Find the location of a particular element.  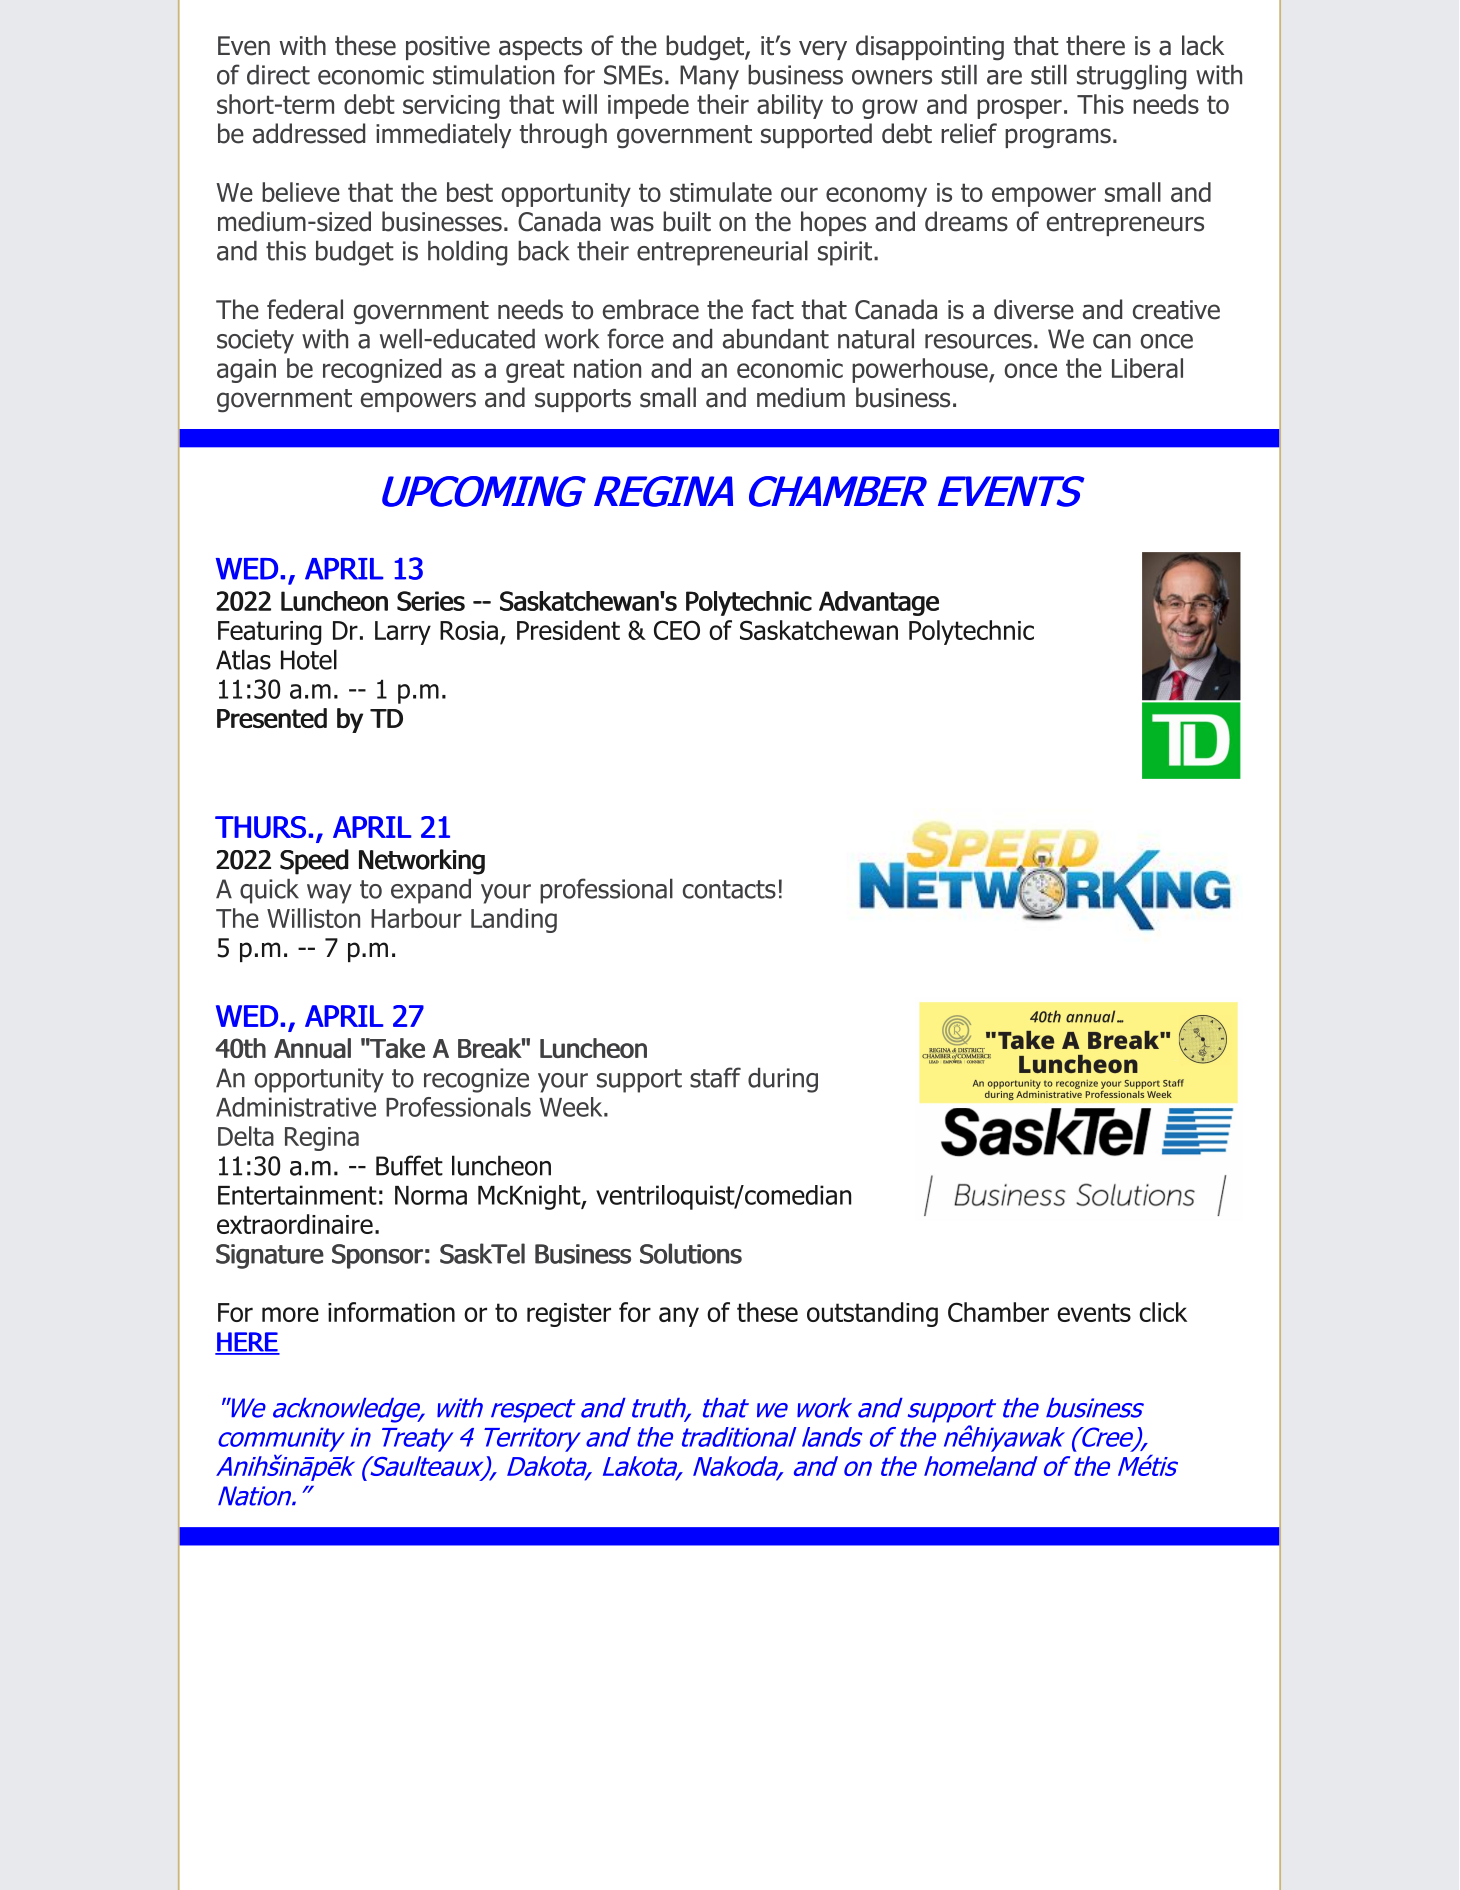

Harbour is located at coordinates (416, 918).
